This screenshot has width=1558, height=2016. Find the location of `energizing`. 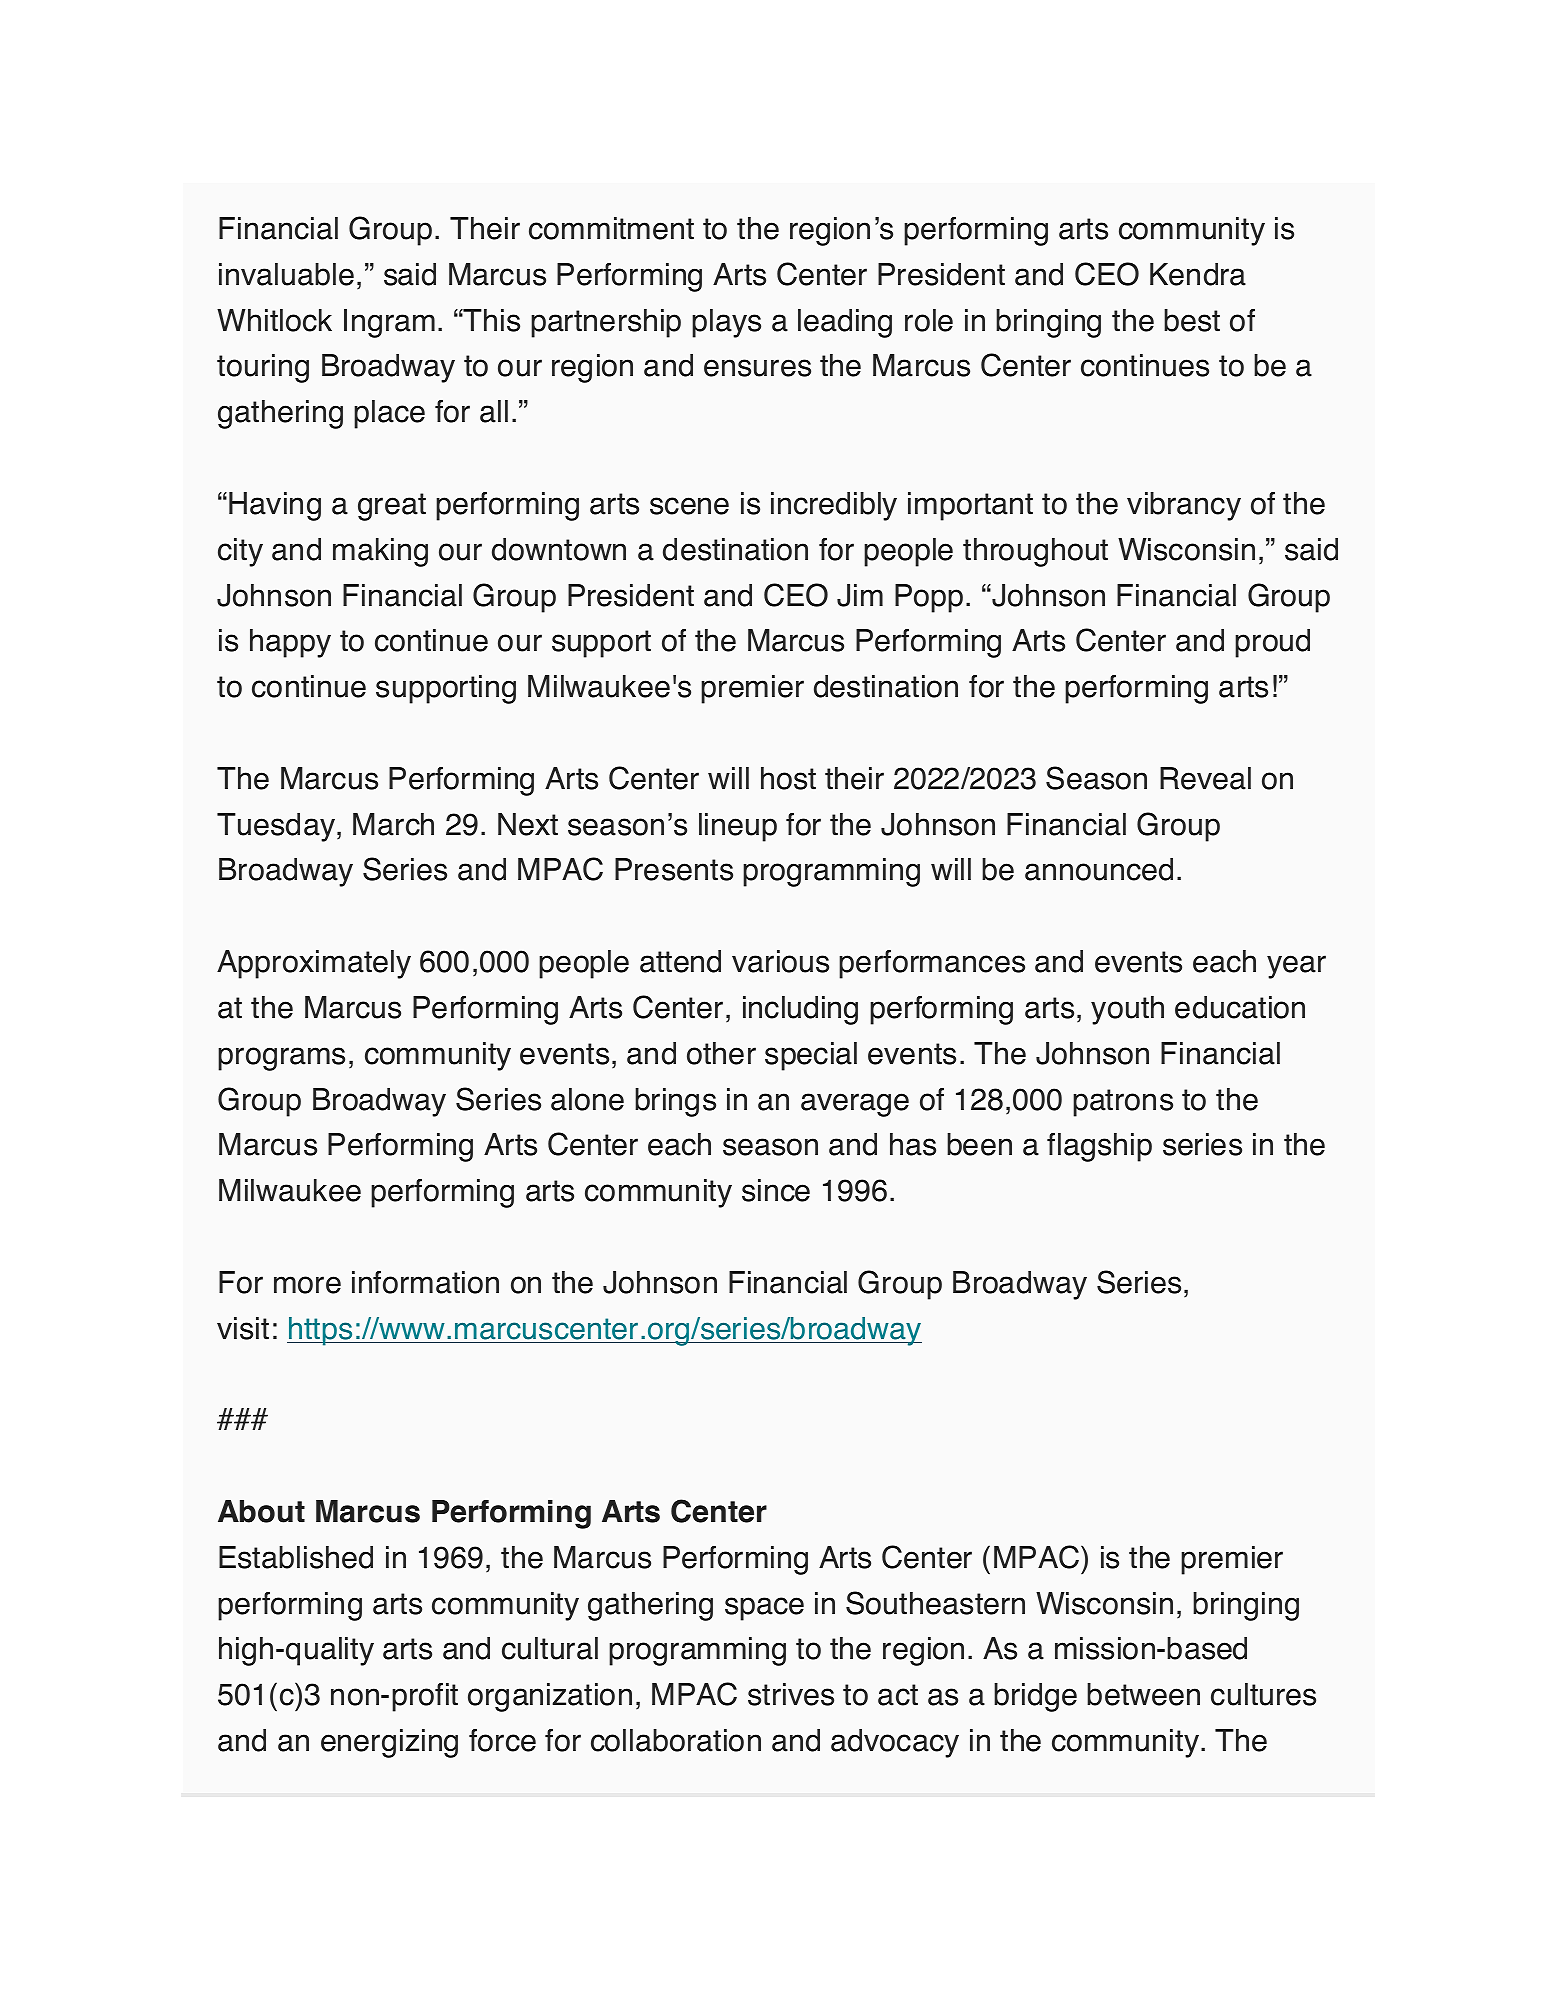

energizing is located at coordinates (389, 1743).
